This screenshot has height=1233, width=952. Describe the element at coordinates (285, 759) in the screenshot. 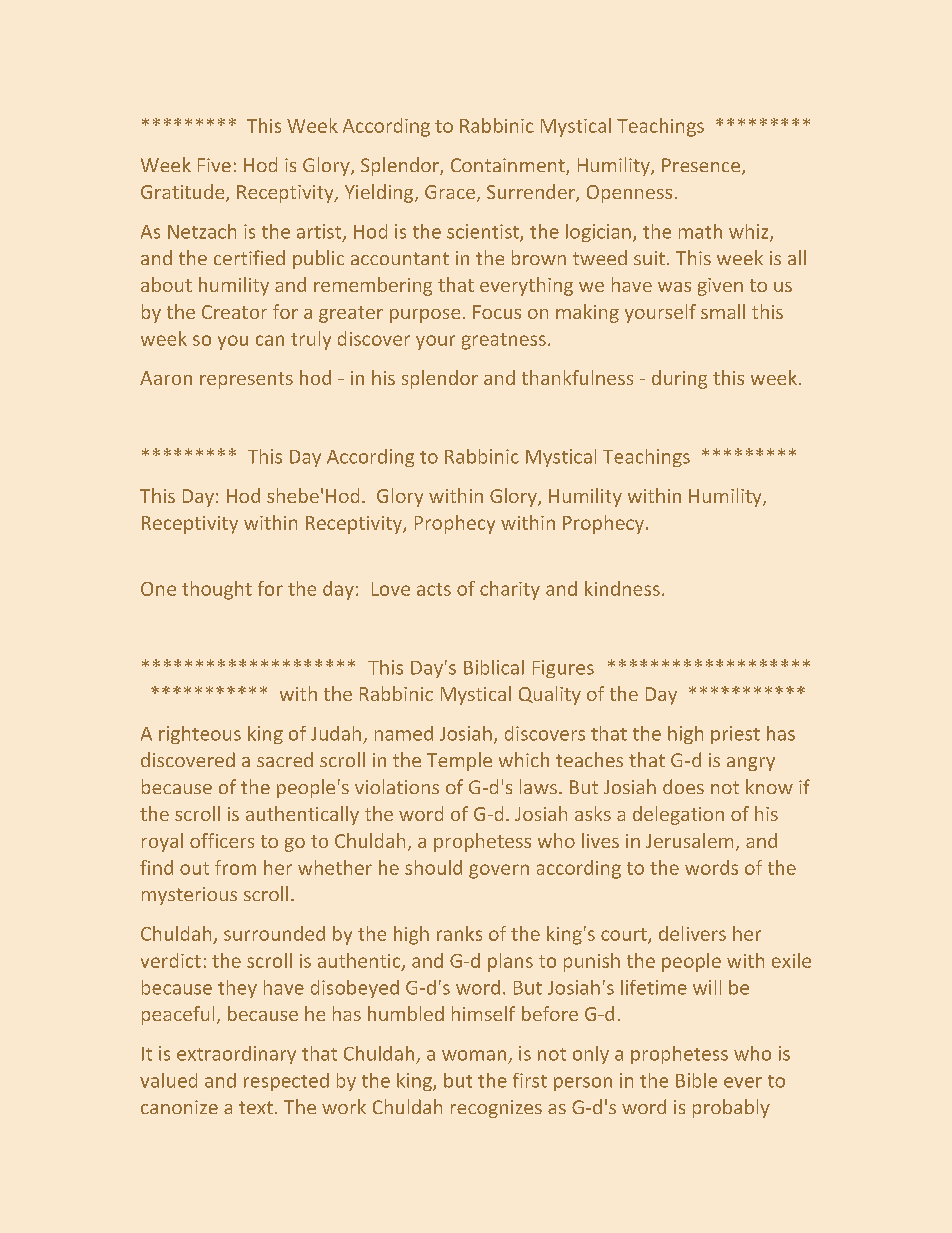

I see `sacred` at that location.
